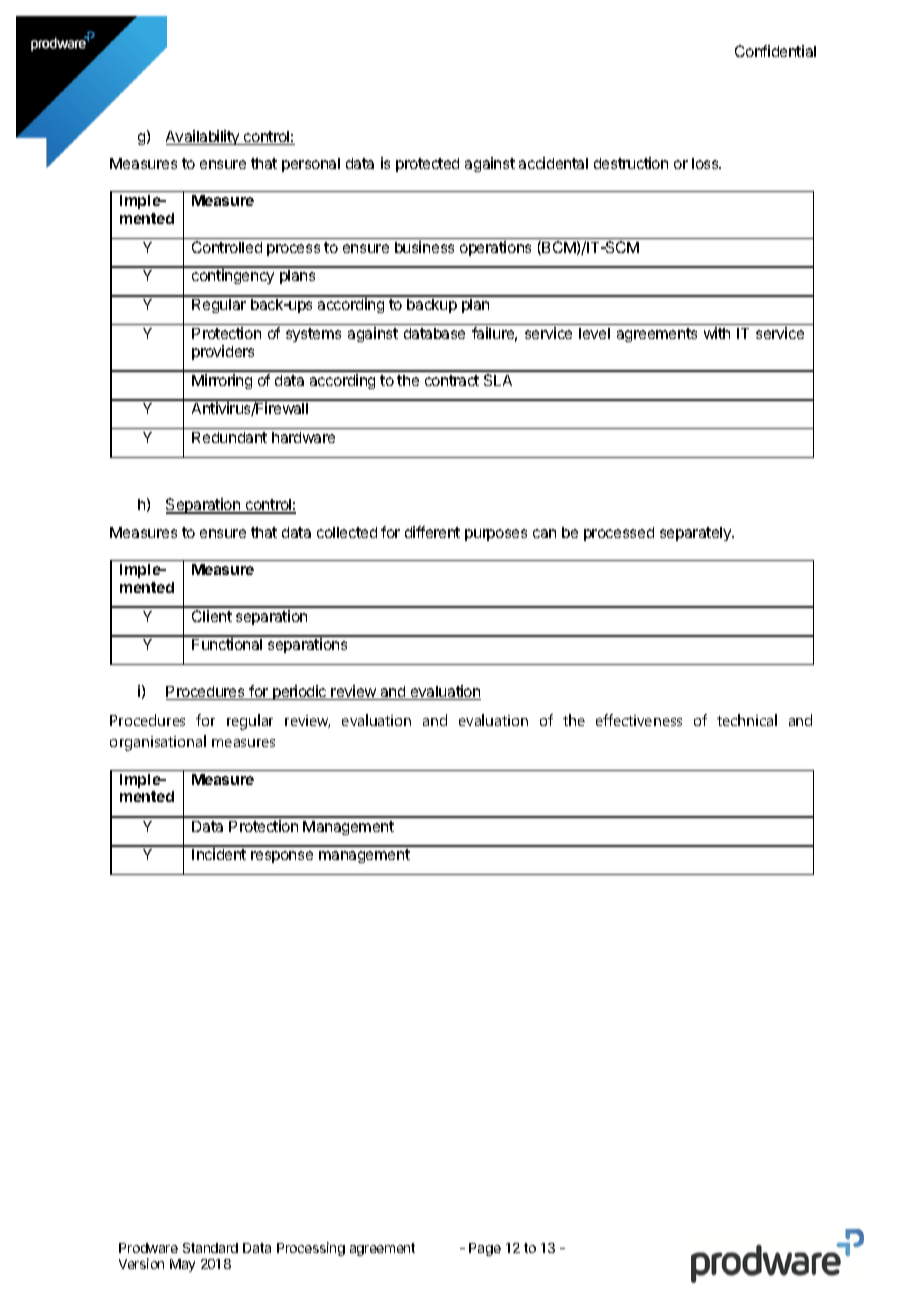  What do you see at coordinates (427, 165) in the screenshot?
I see `protected` at bounding box center [427, 165].
